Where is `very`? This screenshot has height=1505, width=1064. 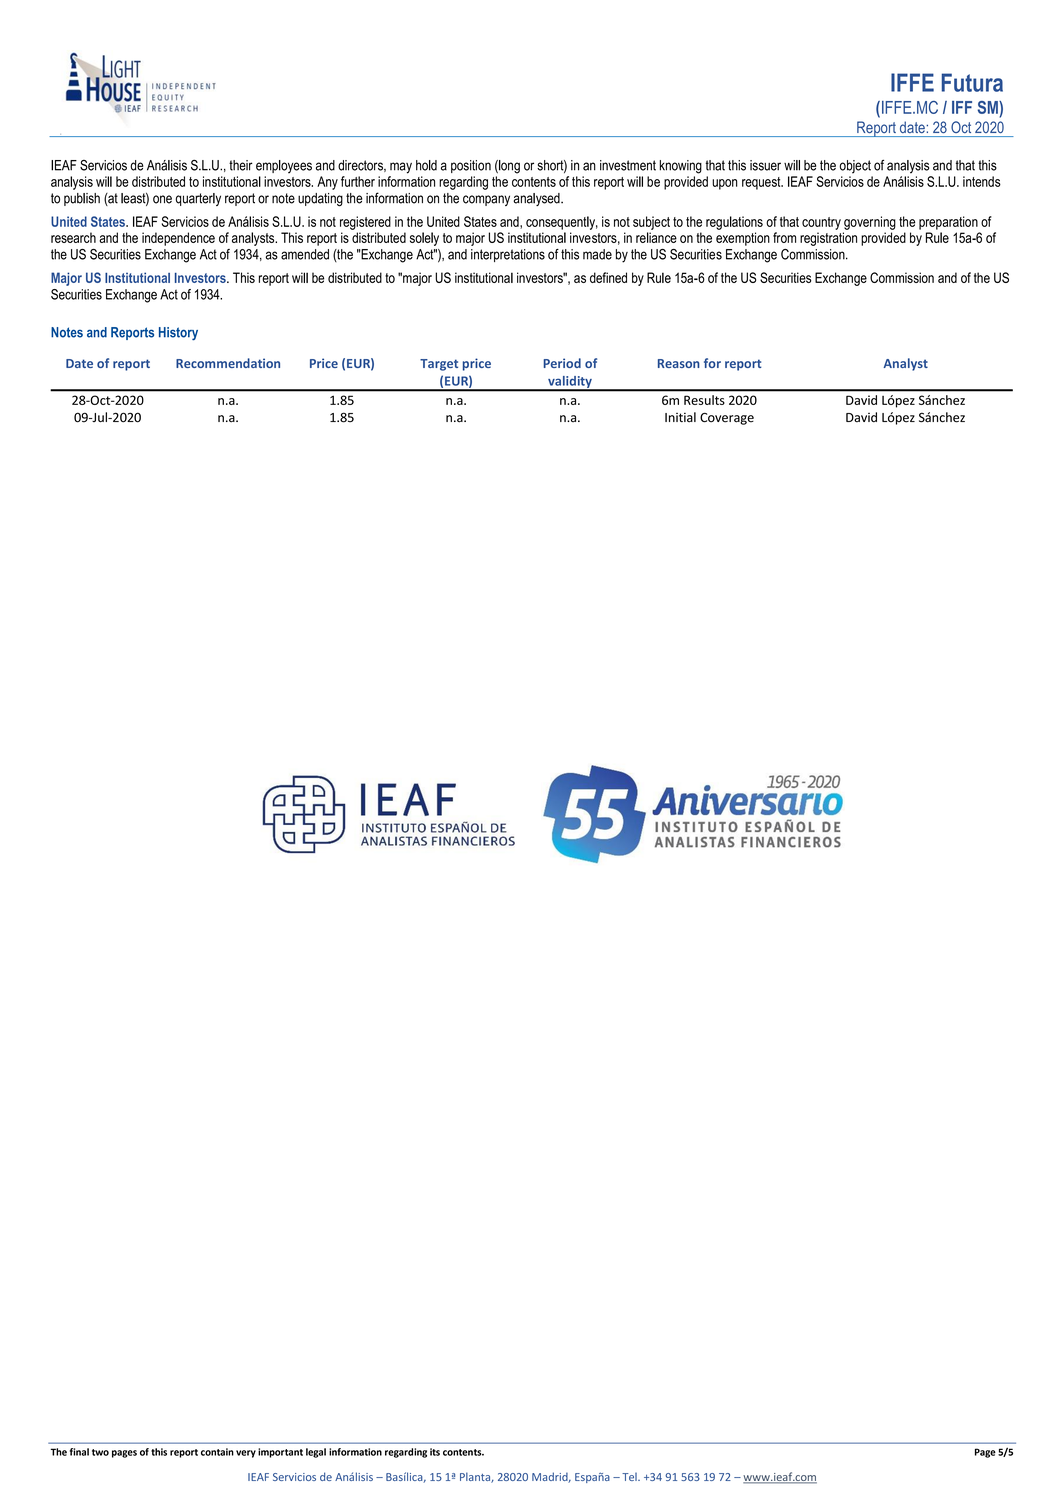
very is located at coordinates (246, 1454).
